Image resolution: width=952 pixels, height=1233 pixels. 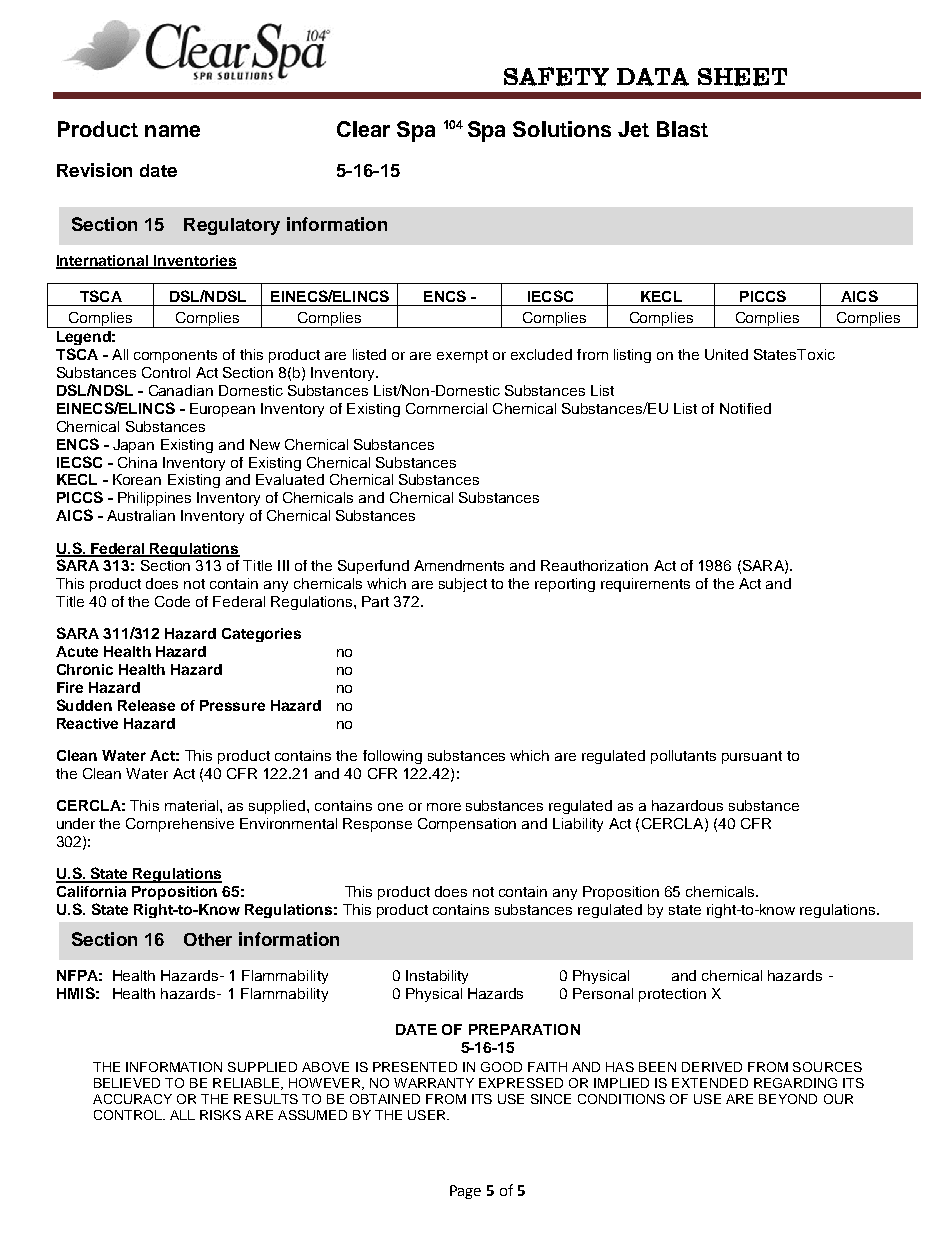 I want to click on BEYOND, so click(x=788, y=1099).
